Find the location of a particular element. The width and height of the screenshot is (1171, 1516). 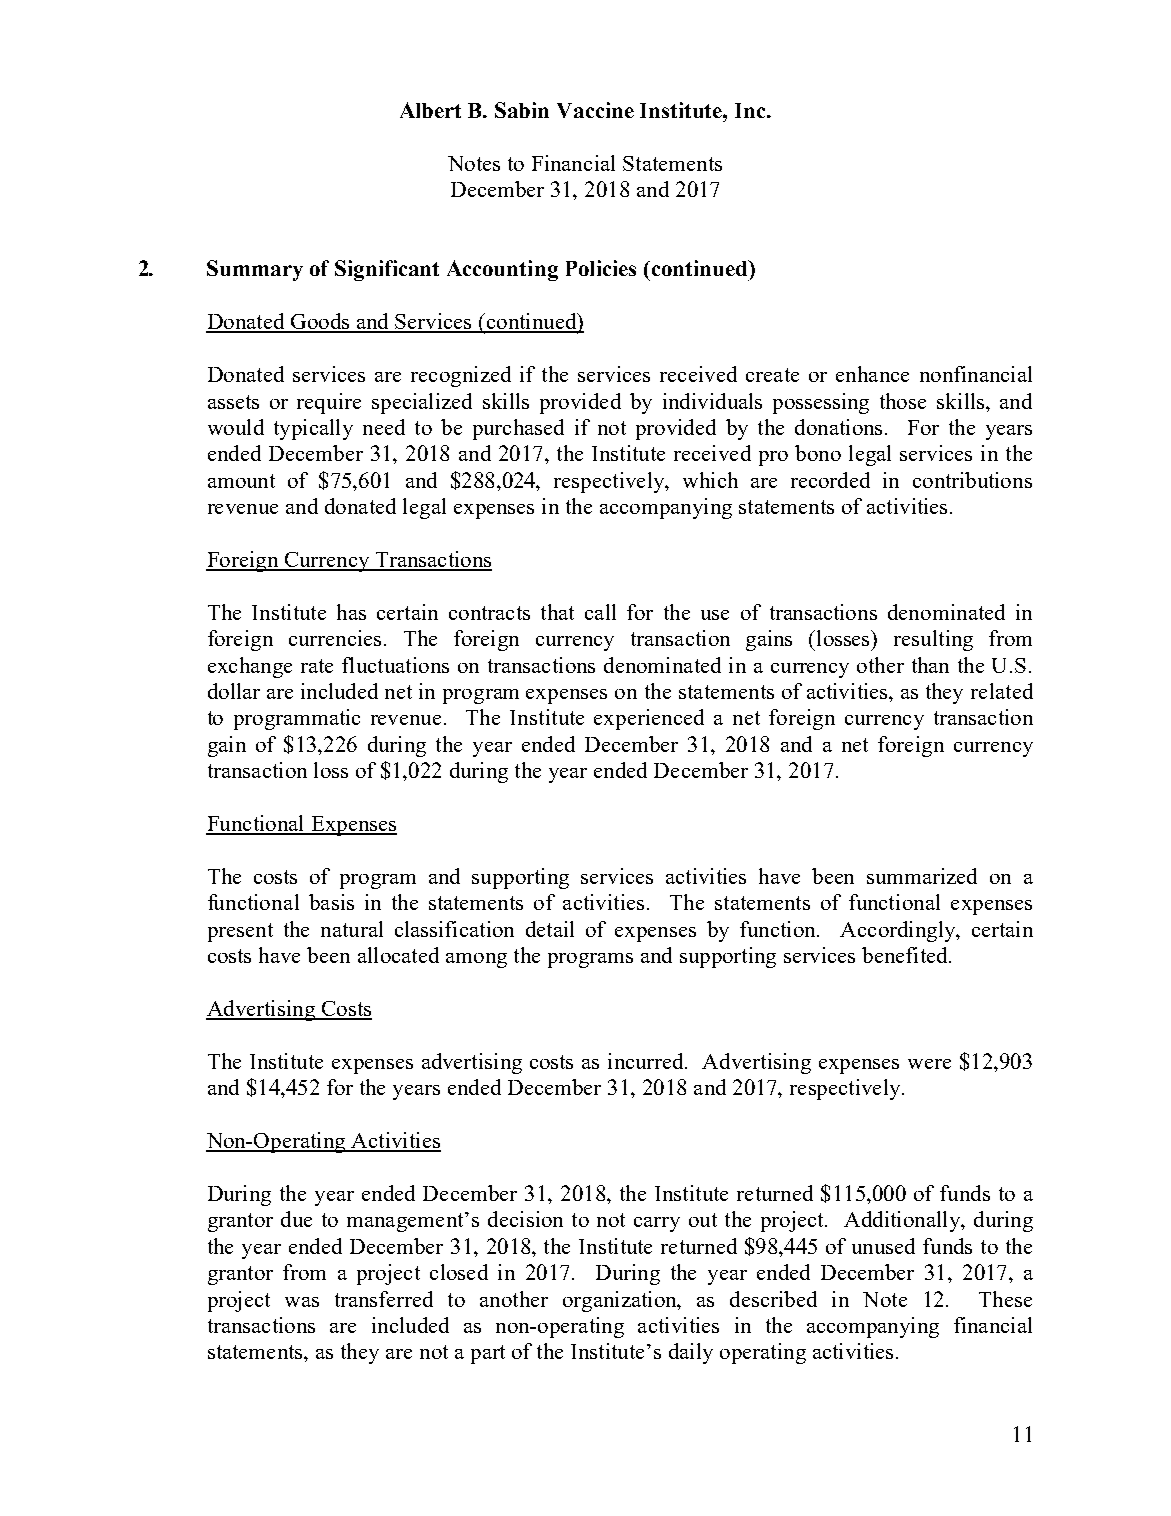

currencies is located at coordinates (335, 638).
